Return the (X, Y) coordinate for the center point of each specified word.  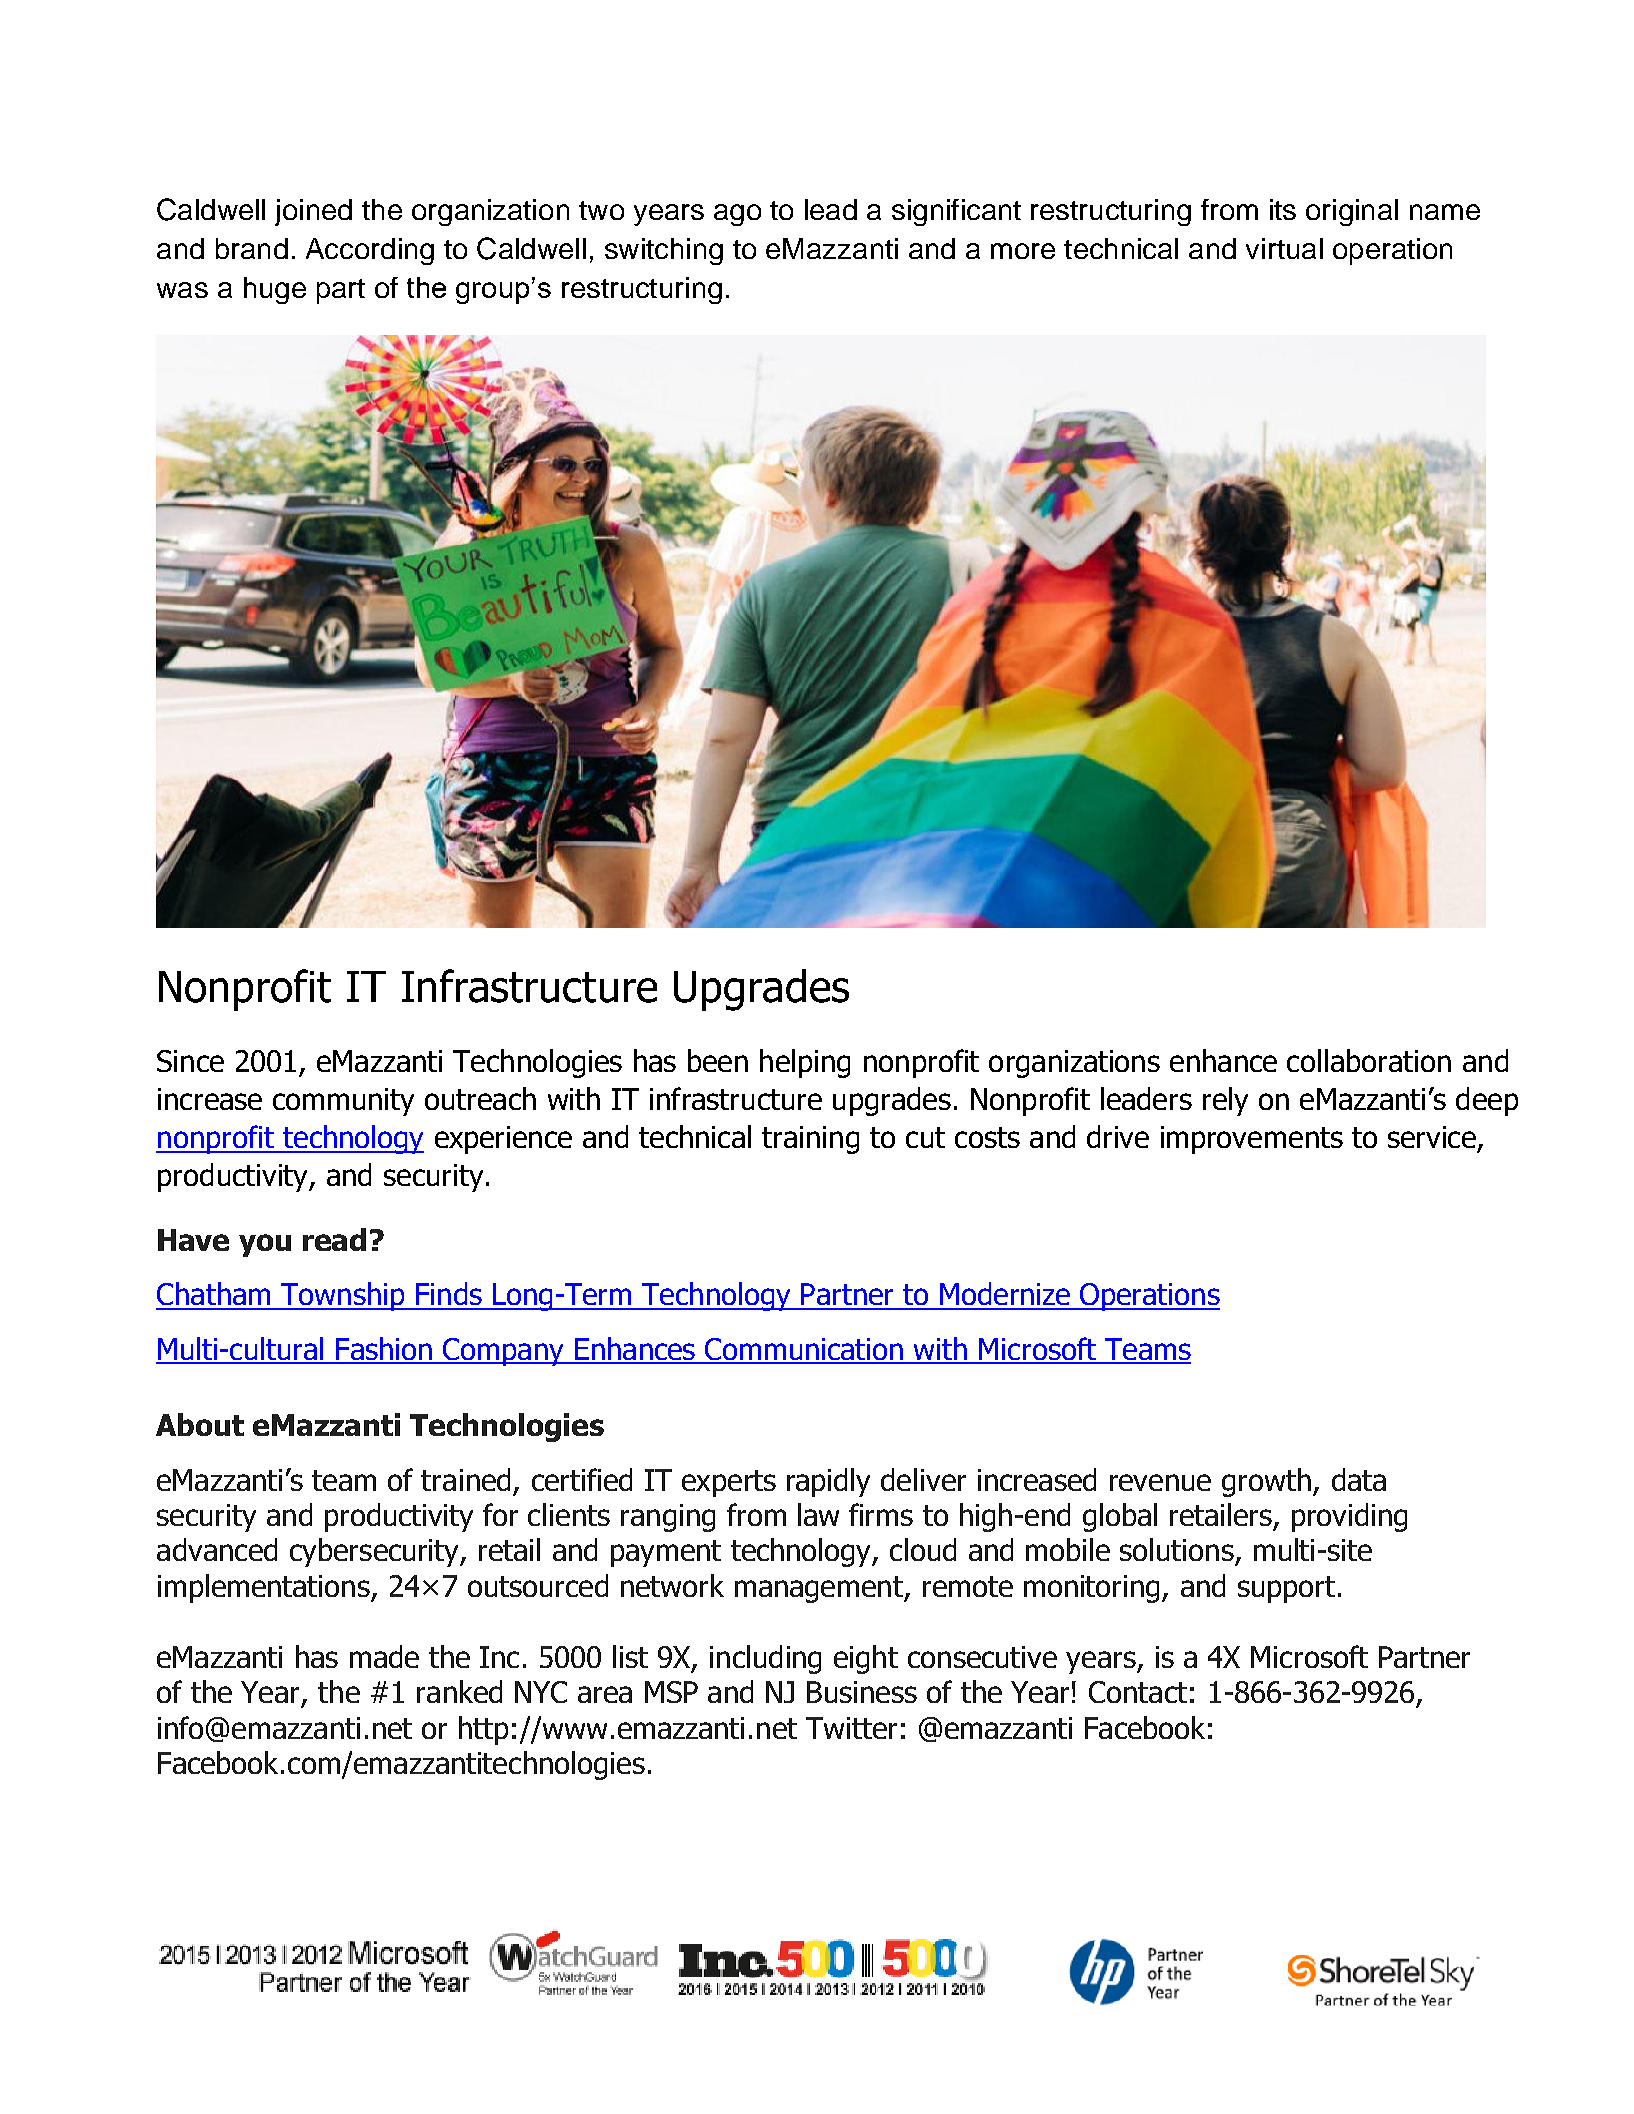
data (1359, 1479)
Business (862, 1692)
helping (805, 1063)
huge (275, 290)
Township (343, 1296)
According (370, 251)
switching (664, 251)
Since (190, 1061)
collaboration (1369, 1060)
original (1352, 212)
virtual (1284, 248)
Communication (805, 1350)
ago (737, 215)
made (384, 1656)
